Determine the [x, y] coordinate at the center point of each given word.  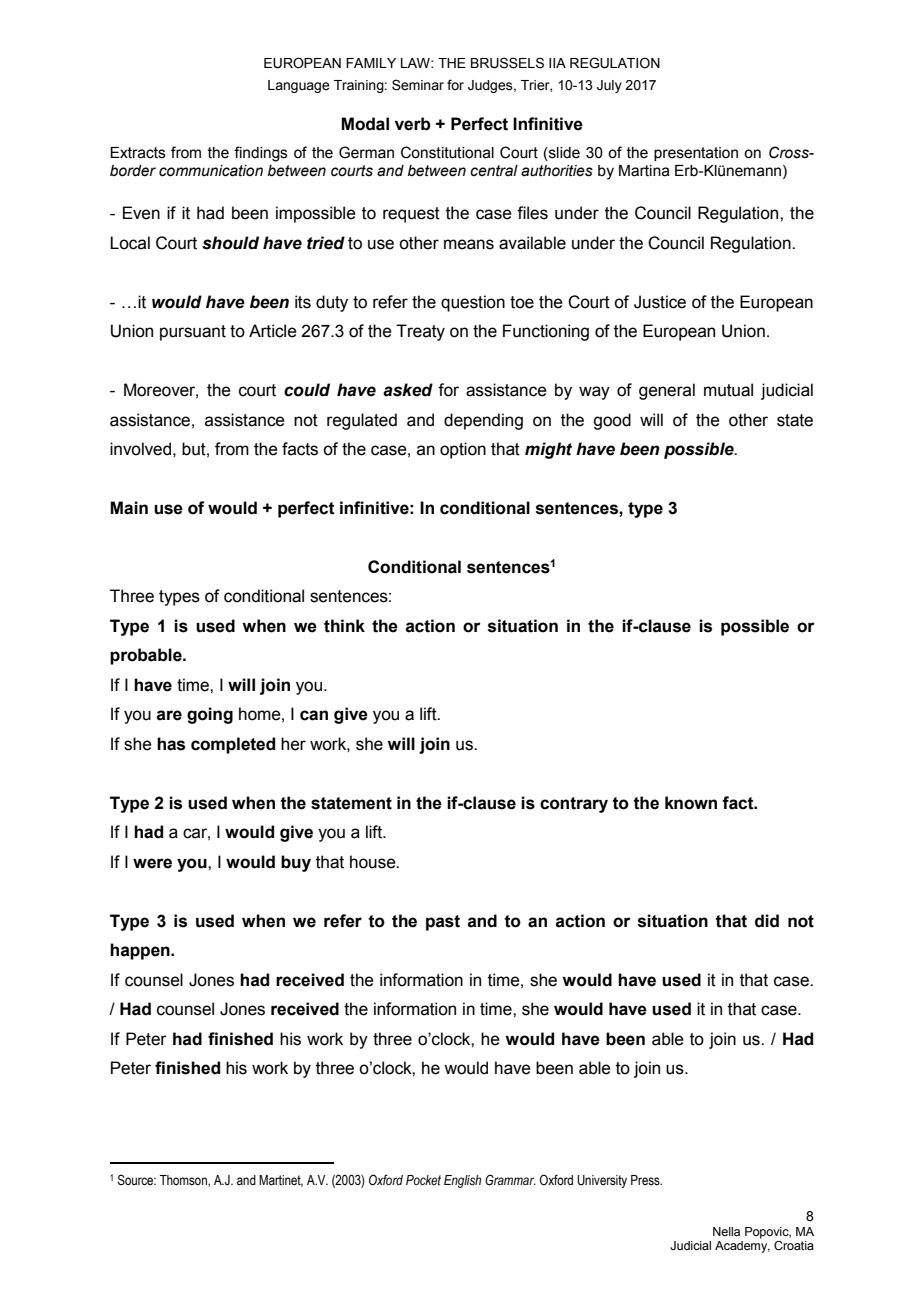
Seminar [418, 85]
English [462, 1181]
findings [261, 154]
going [210, 715]
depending [483, 421]
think [344, 626]
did [767, 921]
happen [141, 951]
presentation [696, 154]
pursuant [193, 333]
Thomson [184, 1181]
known [691, 803]
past [443, 923]
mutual [728, 390]
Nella [726, 1231]
